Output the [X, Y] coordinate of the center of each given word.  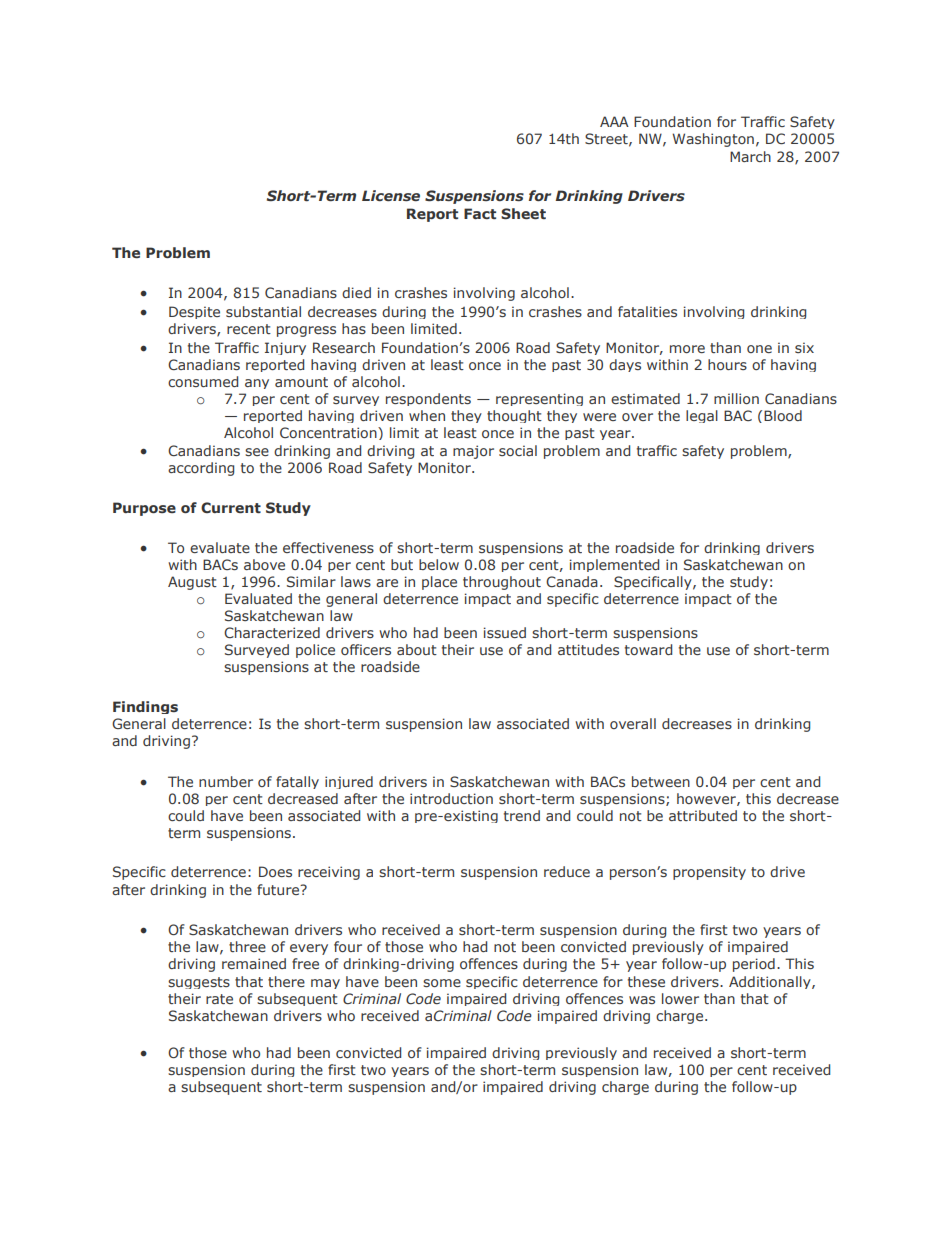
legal [702, 416]
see [257, 452]
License [391, 195]
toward [648, 649]
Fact [480, 213]
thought [514, 416]
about [417, 649]
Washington [713, 140]
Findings [145, 707]
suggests [199, 983]
